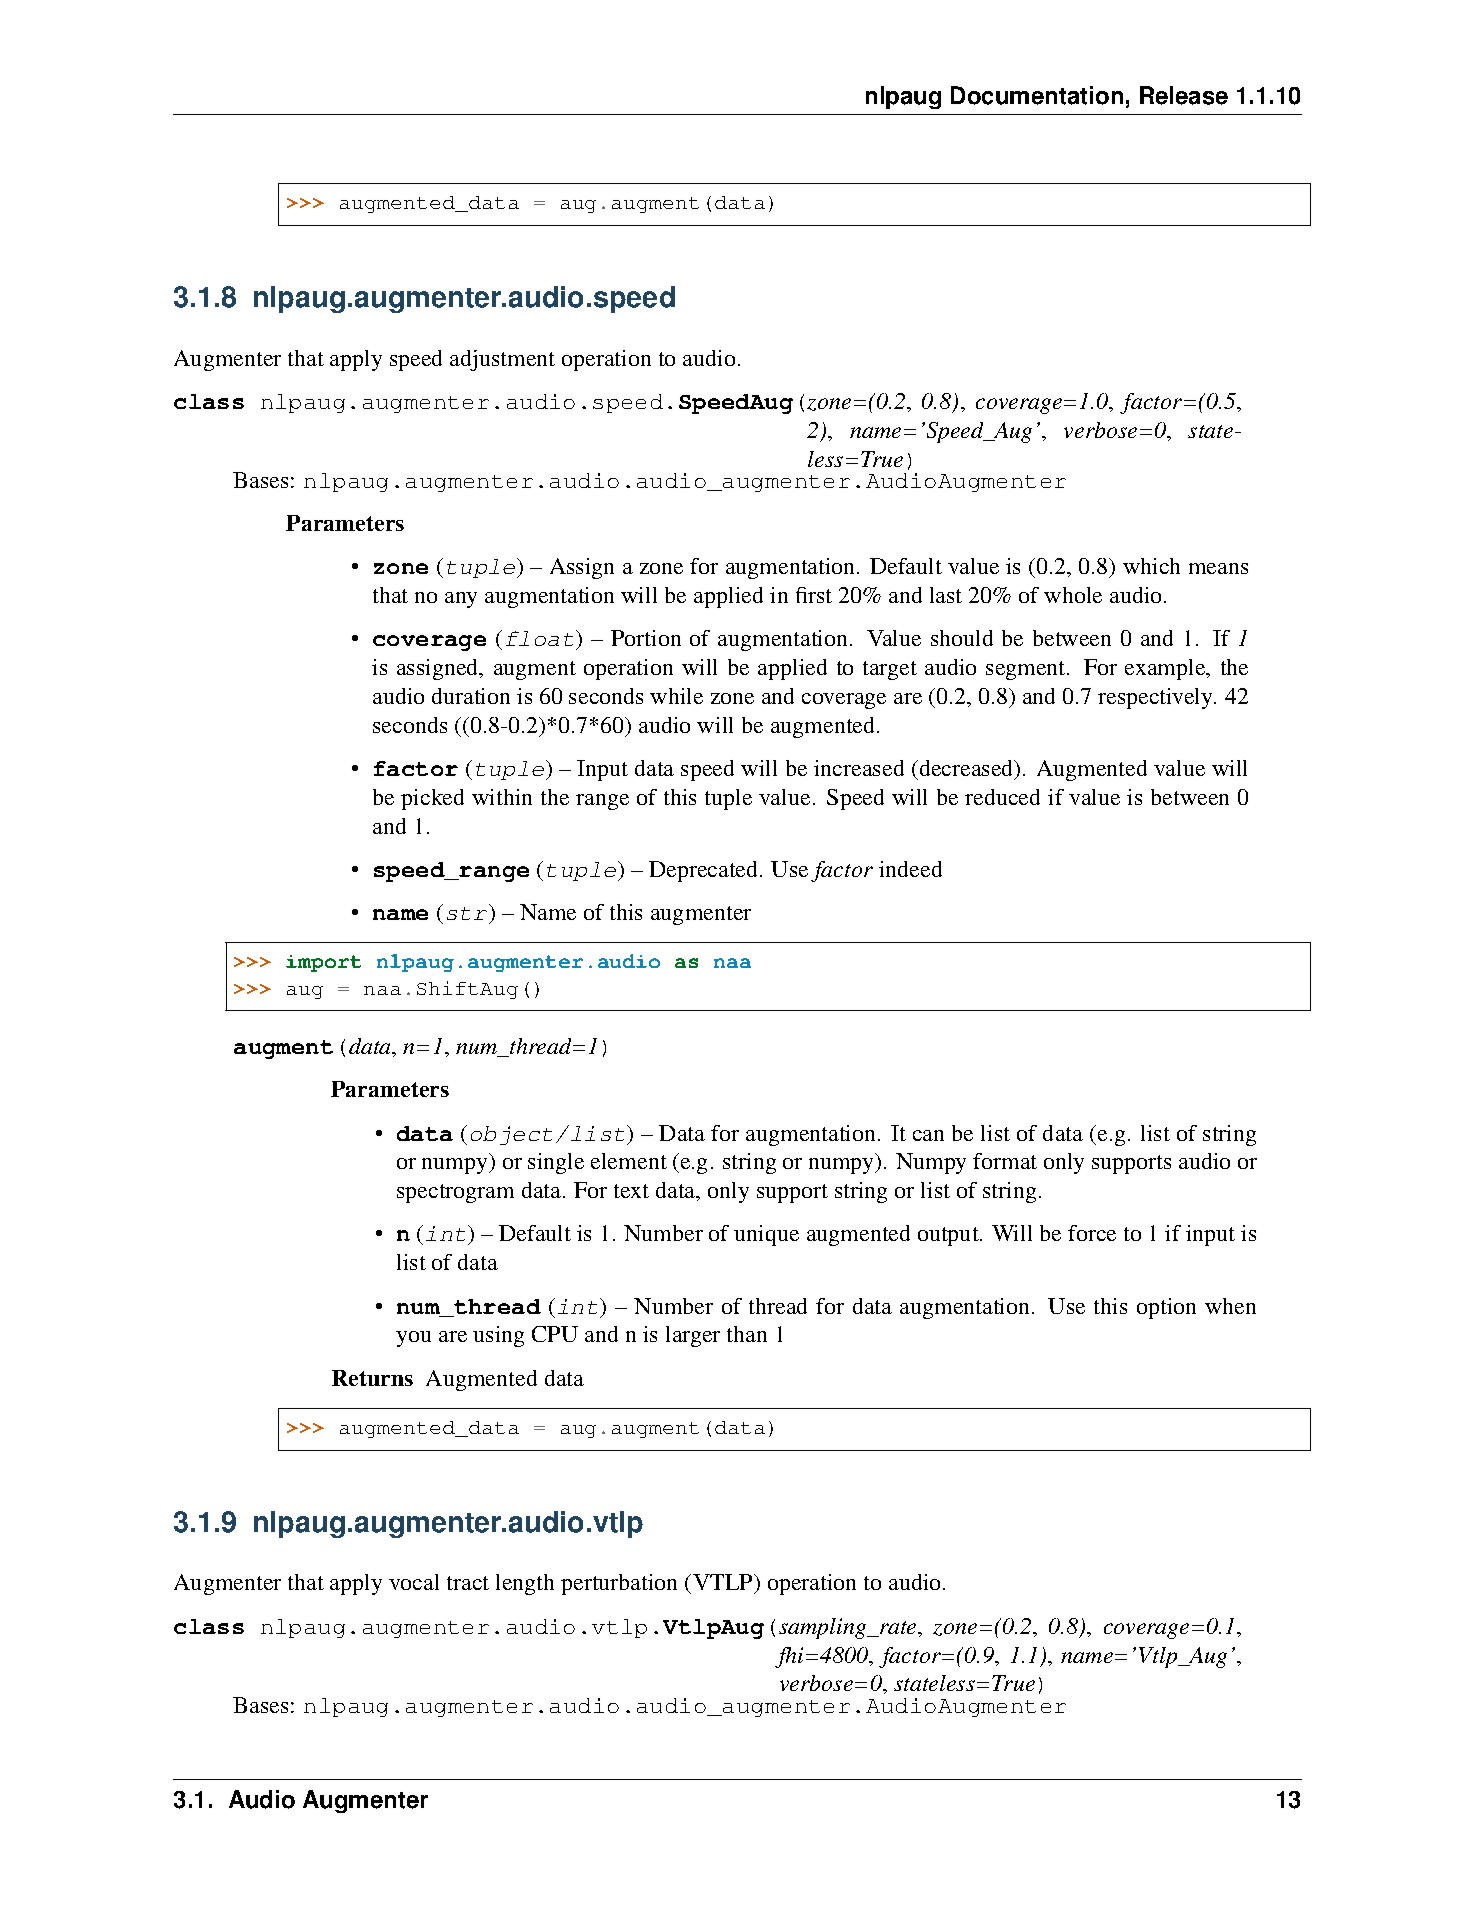 Image resolution: width=1476 pixels, height=1910 pixels. I want to click on perturbation, so click(619, 1584).
